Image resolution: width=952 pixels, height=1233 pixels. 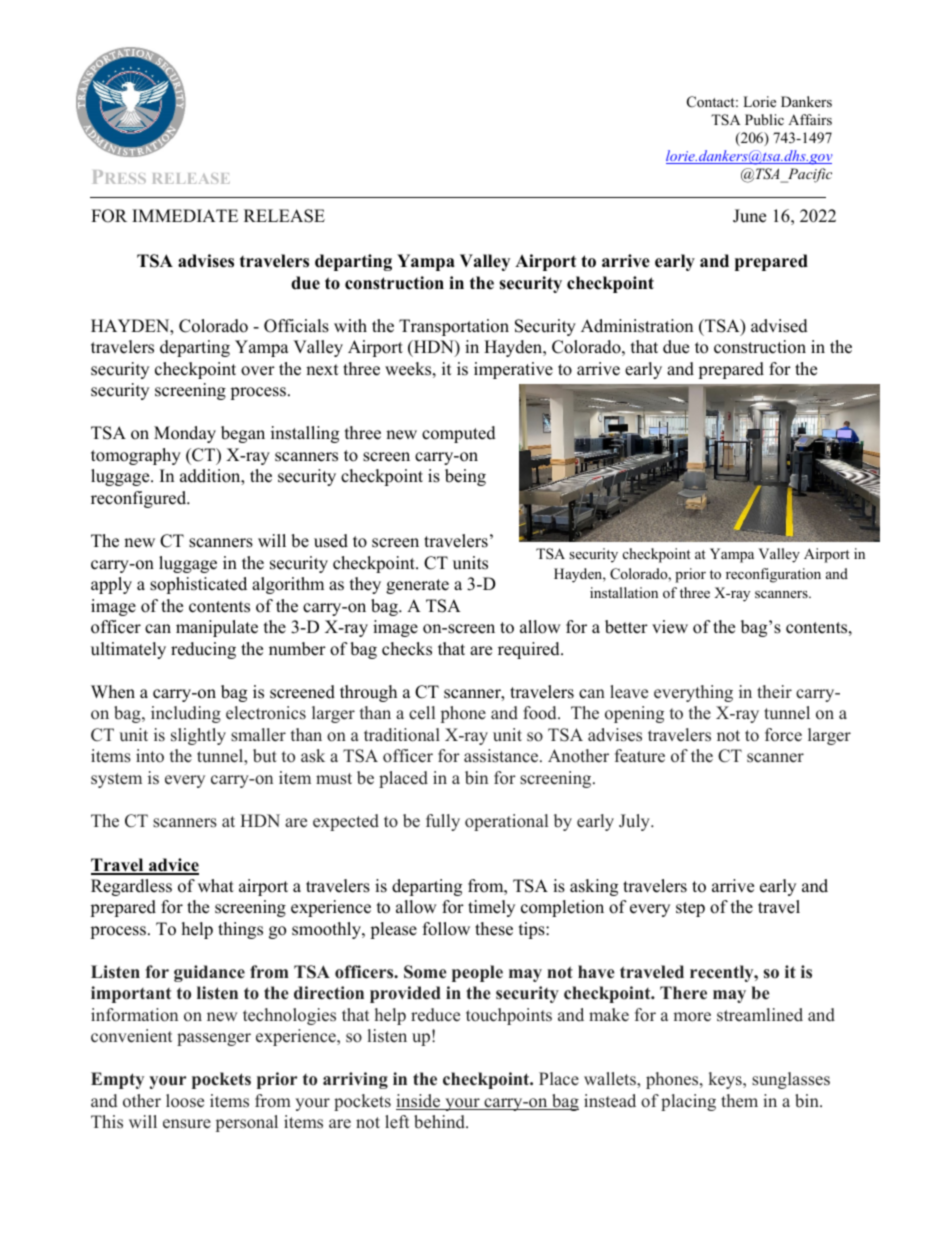 I want to click on being, so click(x=465, y=477).
